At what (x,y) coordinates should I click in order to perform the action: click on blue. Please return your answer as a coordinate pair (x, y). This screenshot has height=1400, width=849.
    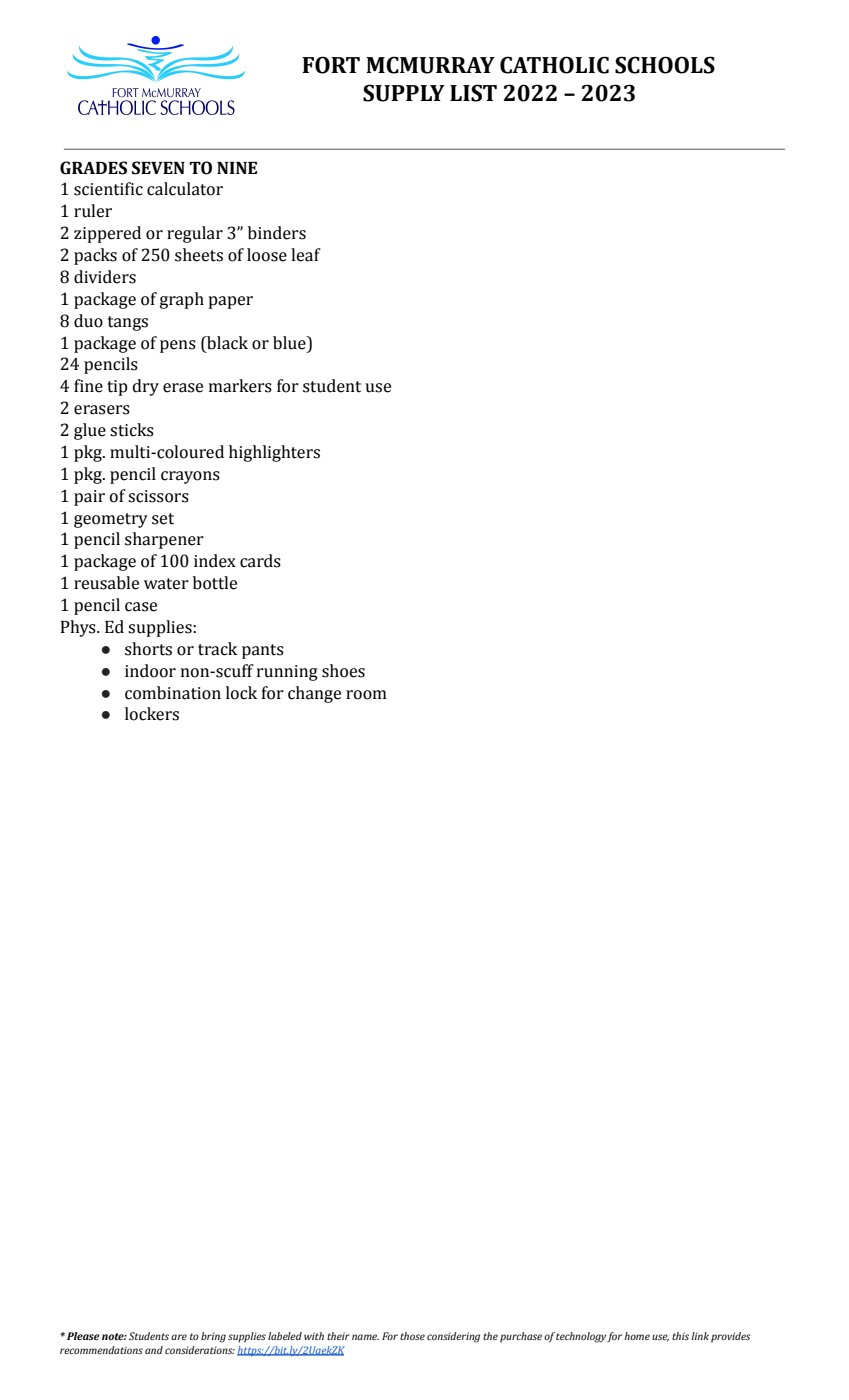
    Looking at the image, I should click on (290, 343).
